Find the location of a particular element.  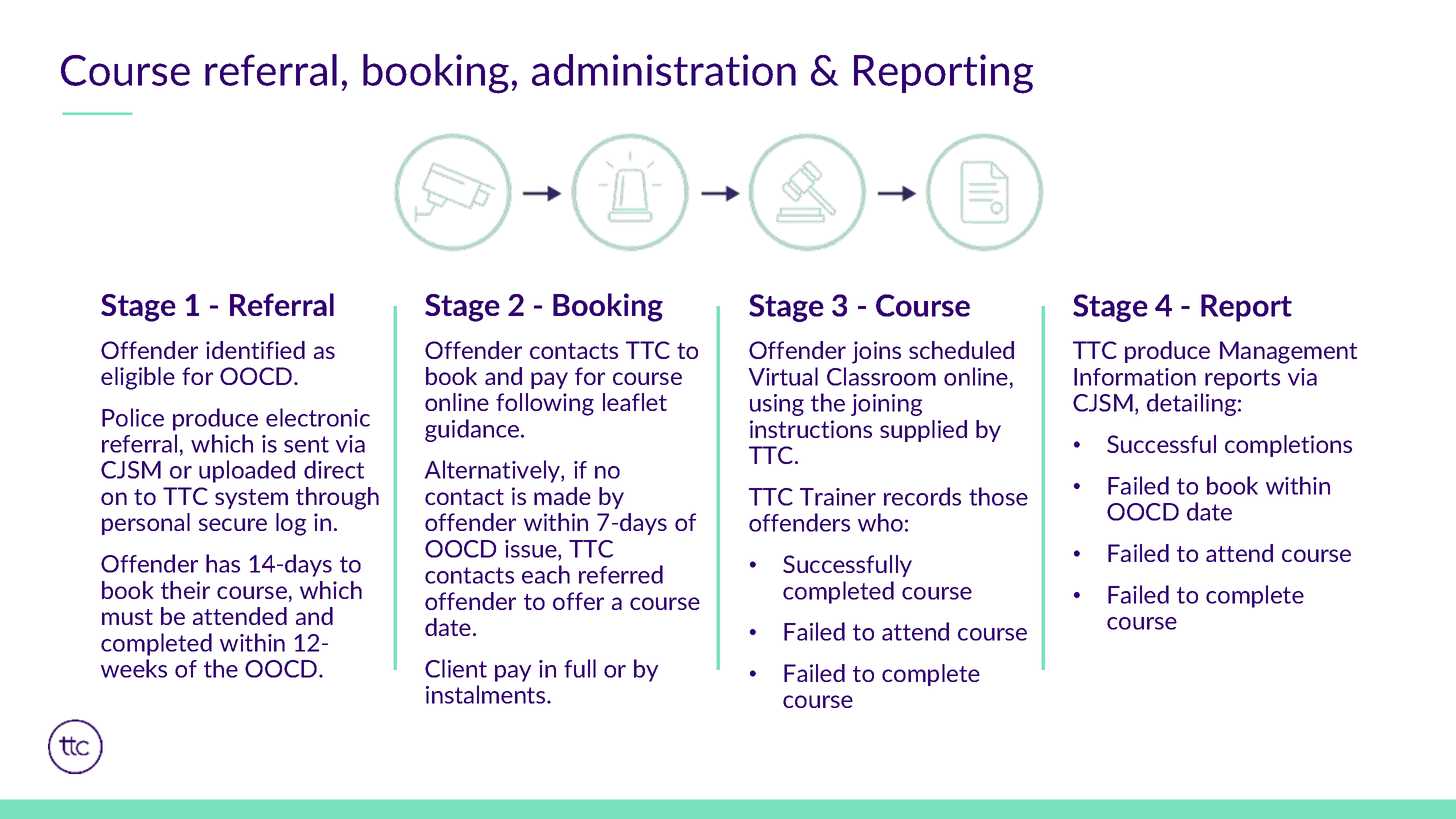

administration is located at coordinates (664, 70).
